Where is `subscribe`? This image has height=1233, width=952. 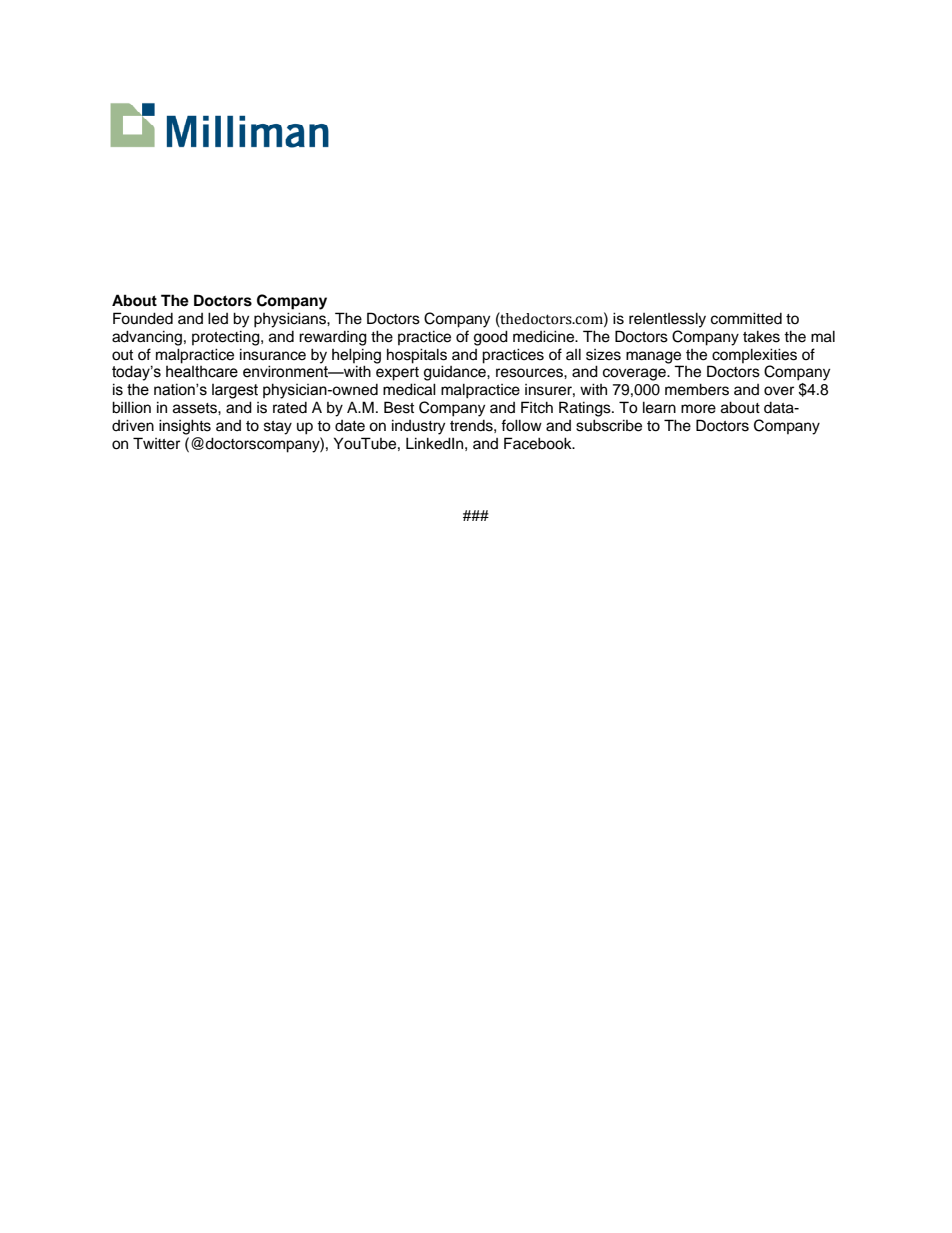
subscribe is located at coordinates (609, 425).
